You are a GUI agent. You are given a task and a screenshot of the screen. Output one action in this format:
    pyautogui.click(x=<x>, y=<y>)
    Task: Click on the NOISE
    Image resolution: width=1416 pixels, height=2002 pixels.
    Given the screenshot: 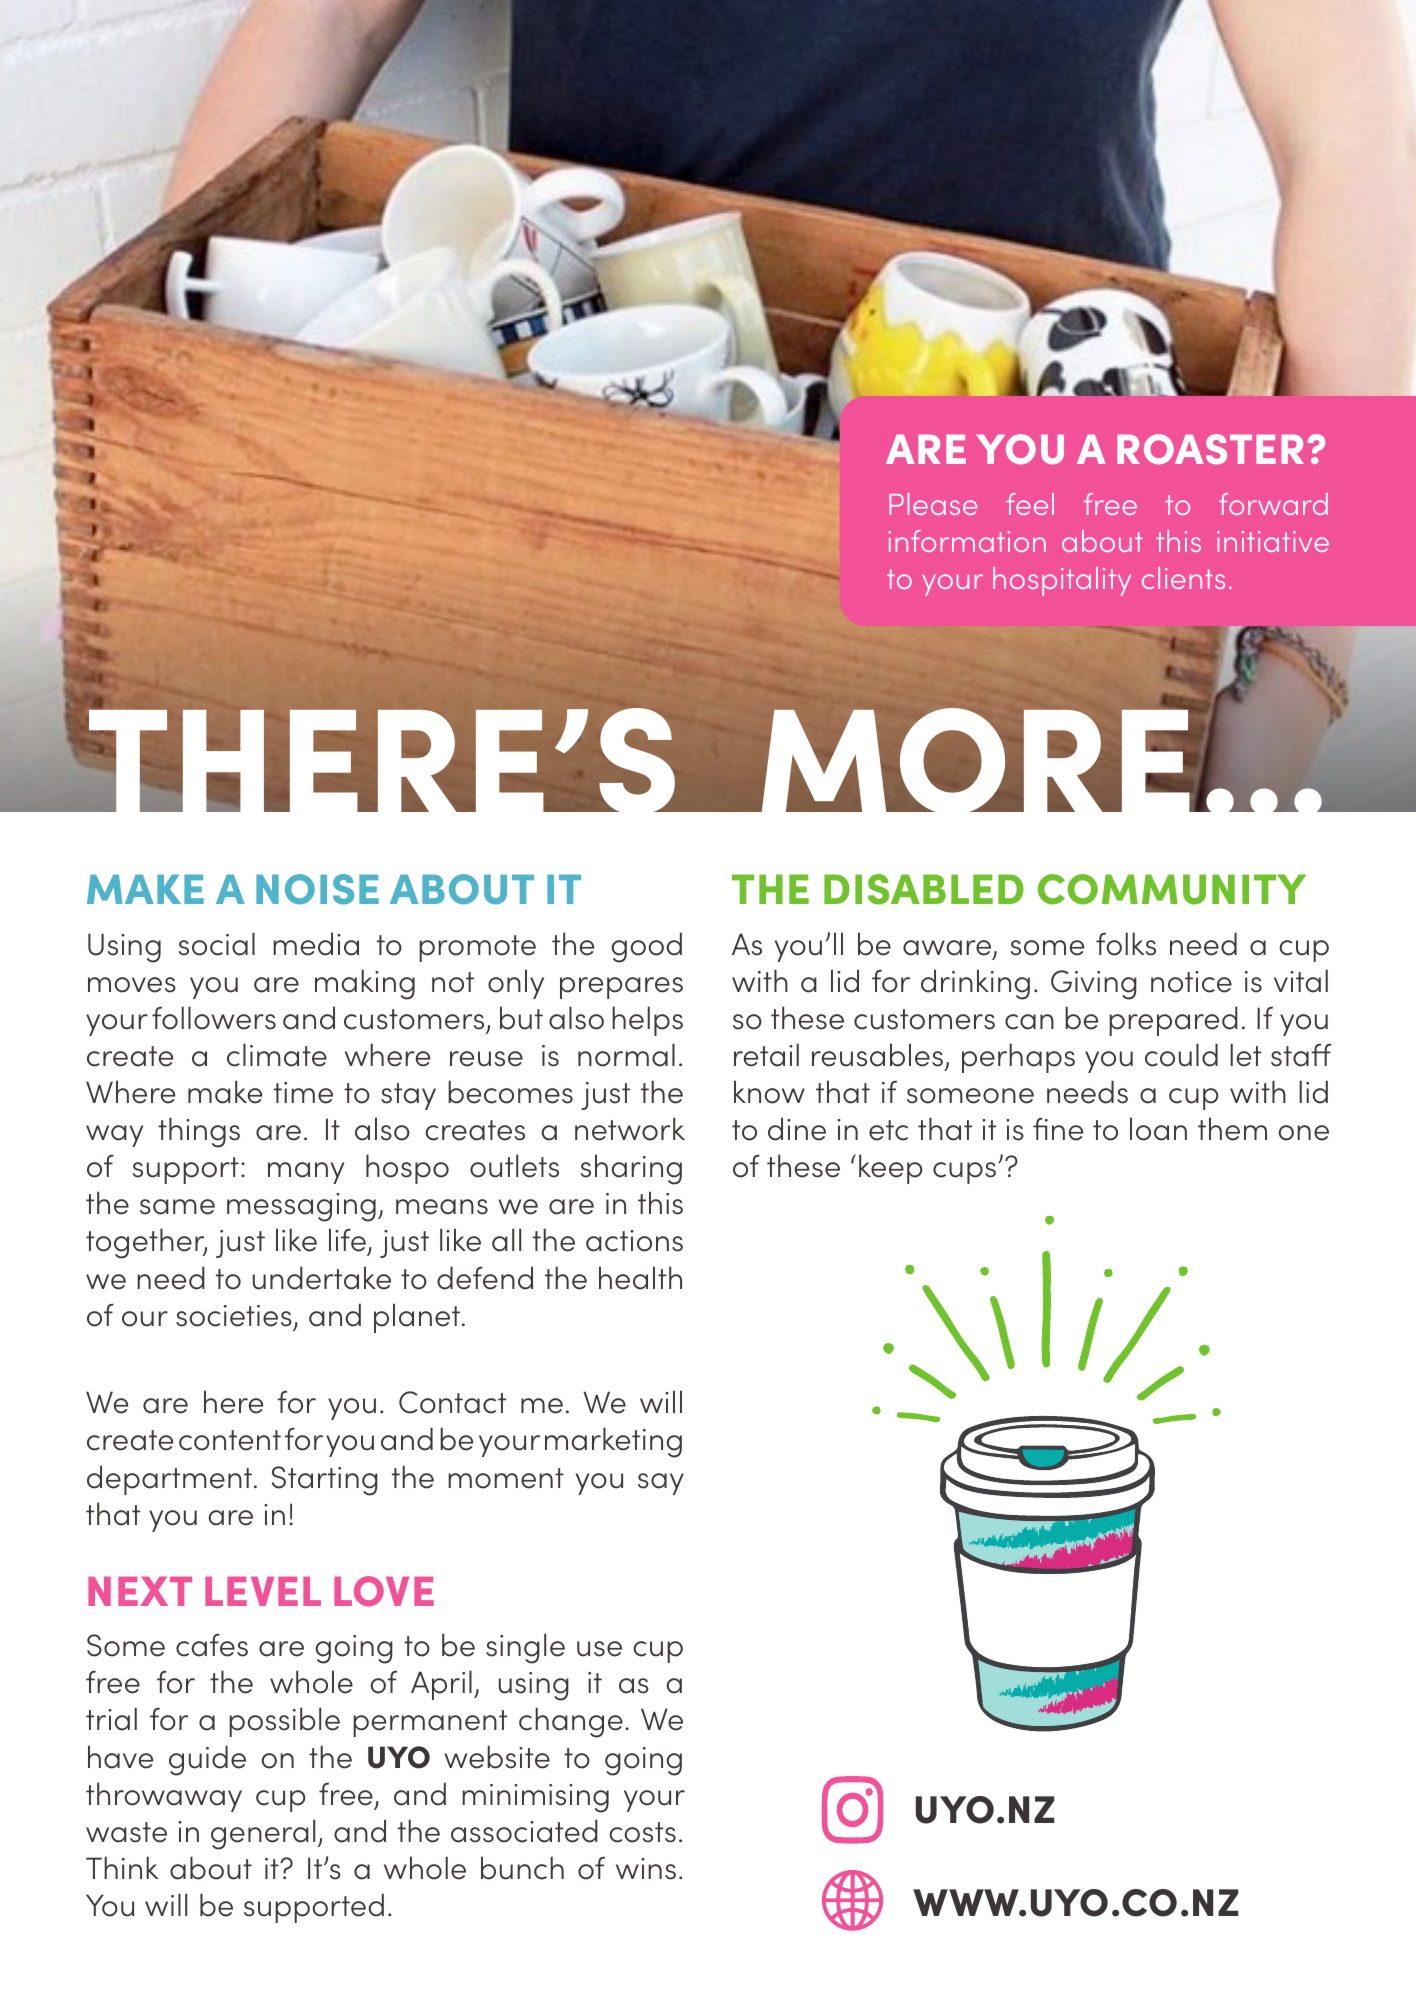 What is the action you would take?
    pyautogui.click(x=317, y=889)
